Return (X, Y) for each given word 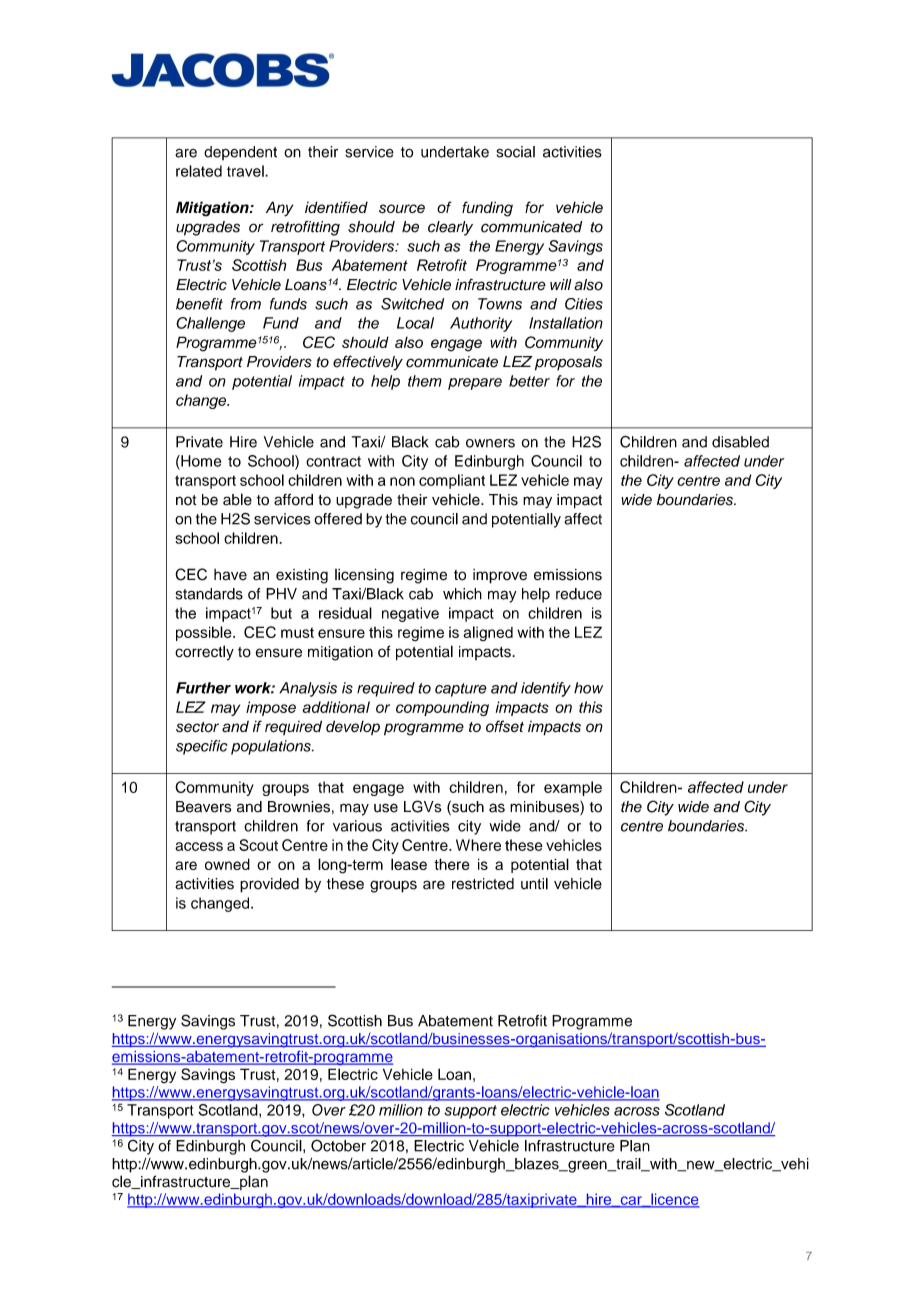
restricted (483, 884)
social (516, 152)
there (452, 864)
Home (200, 461)
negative (410, 614)
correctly (204, 653)
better (529, 381)
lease (409, 864)
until (534, 884)
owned (227, 864)
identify (546, 689)
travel (246, 171)
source (402, 208)
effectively (368, 363)
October (338, 1146)
